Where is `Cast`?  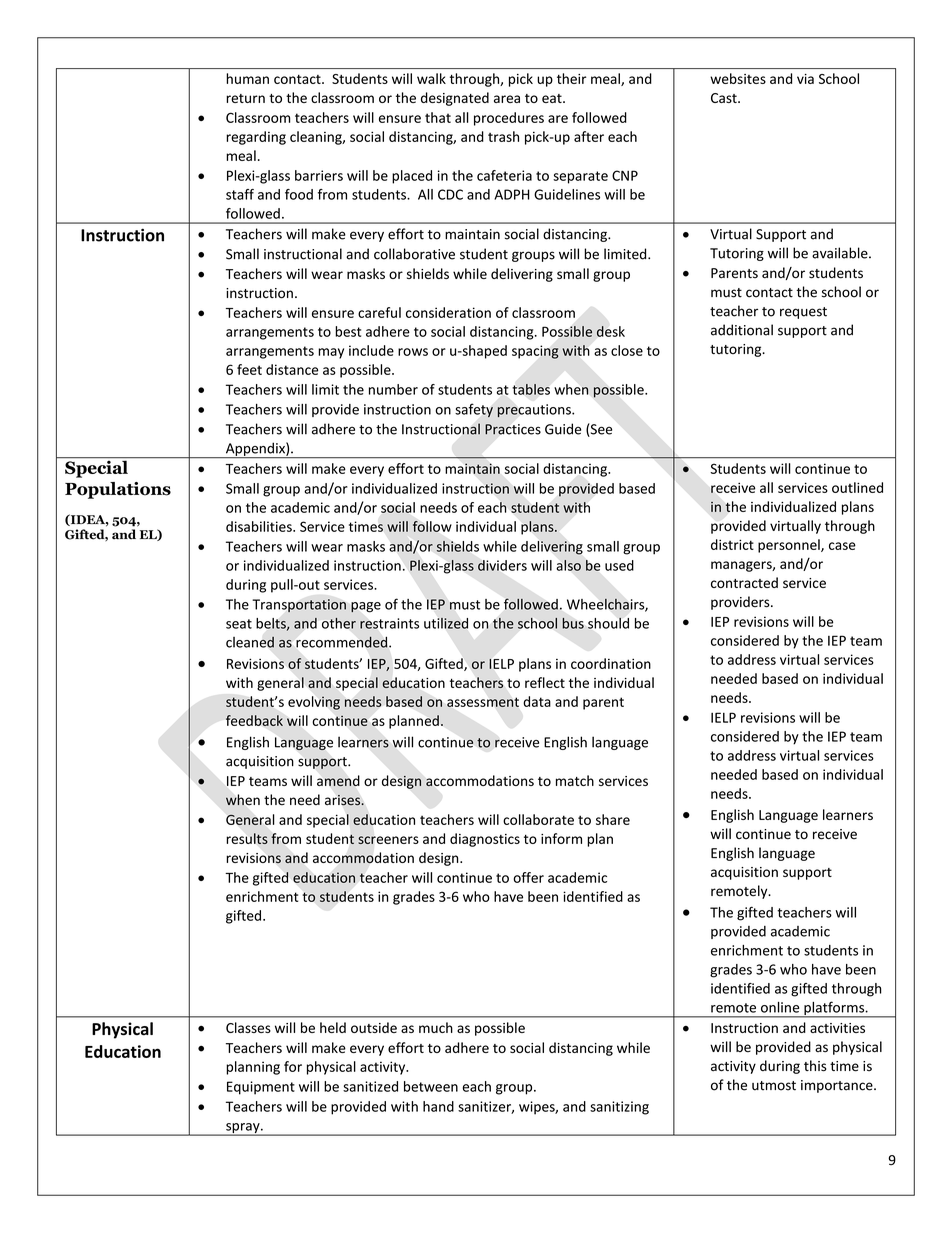 Cast is located at coordinates (725, 98).
